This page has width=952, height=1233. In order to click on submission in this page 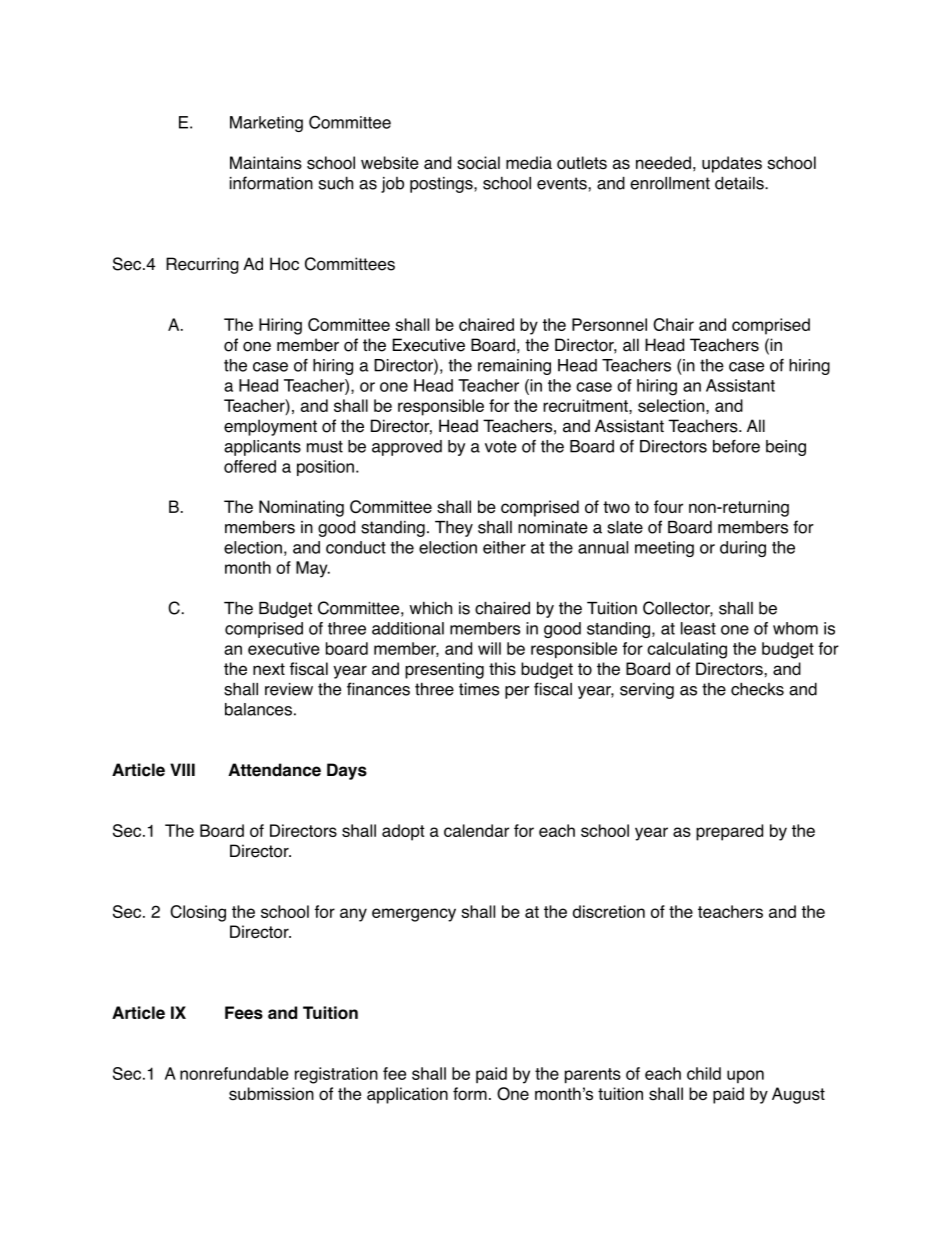, I will do `click(271, 1094)`.
